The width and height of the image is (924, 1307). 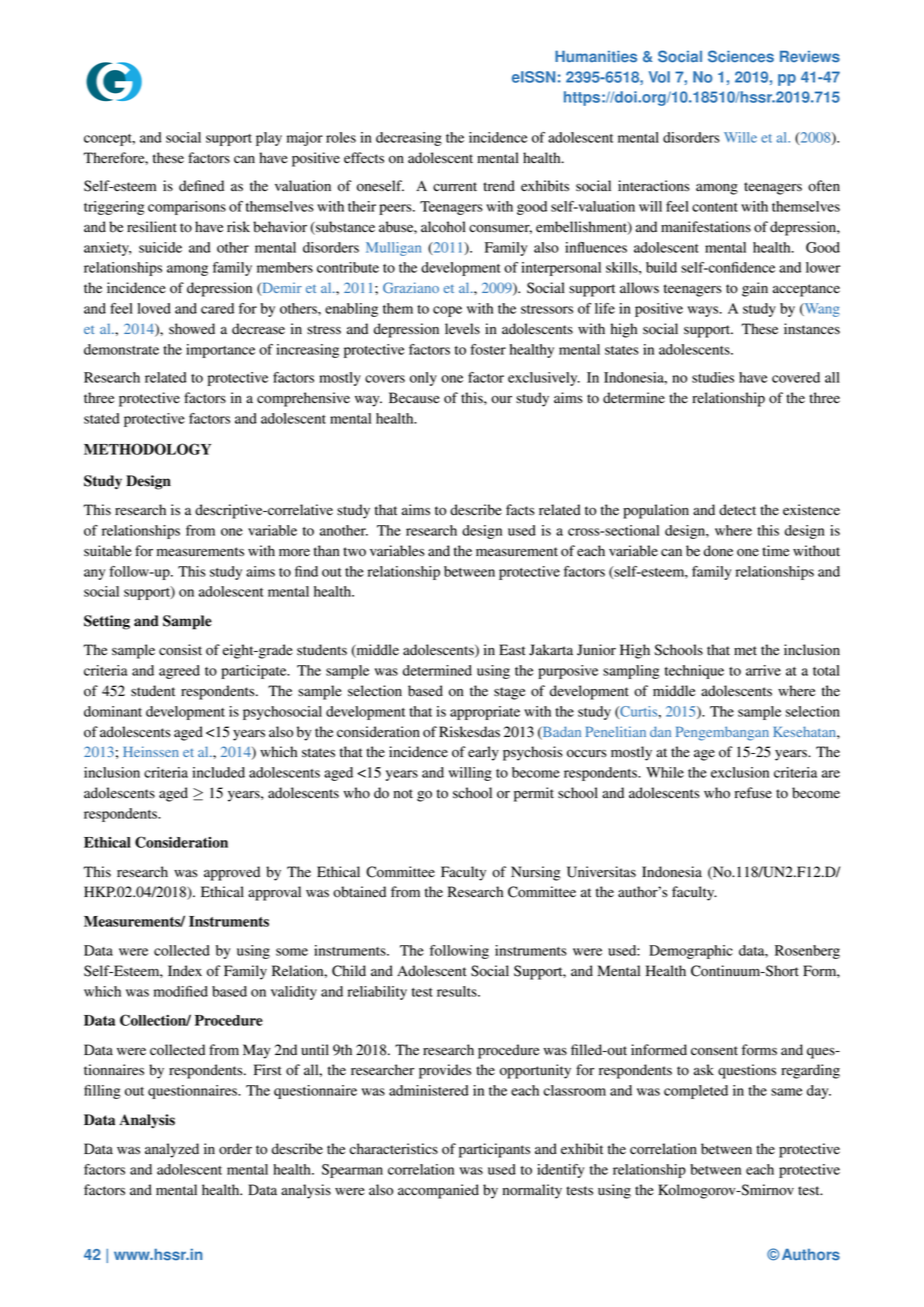 I want to click on approved, so click(x=232, y=873).
